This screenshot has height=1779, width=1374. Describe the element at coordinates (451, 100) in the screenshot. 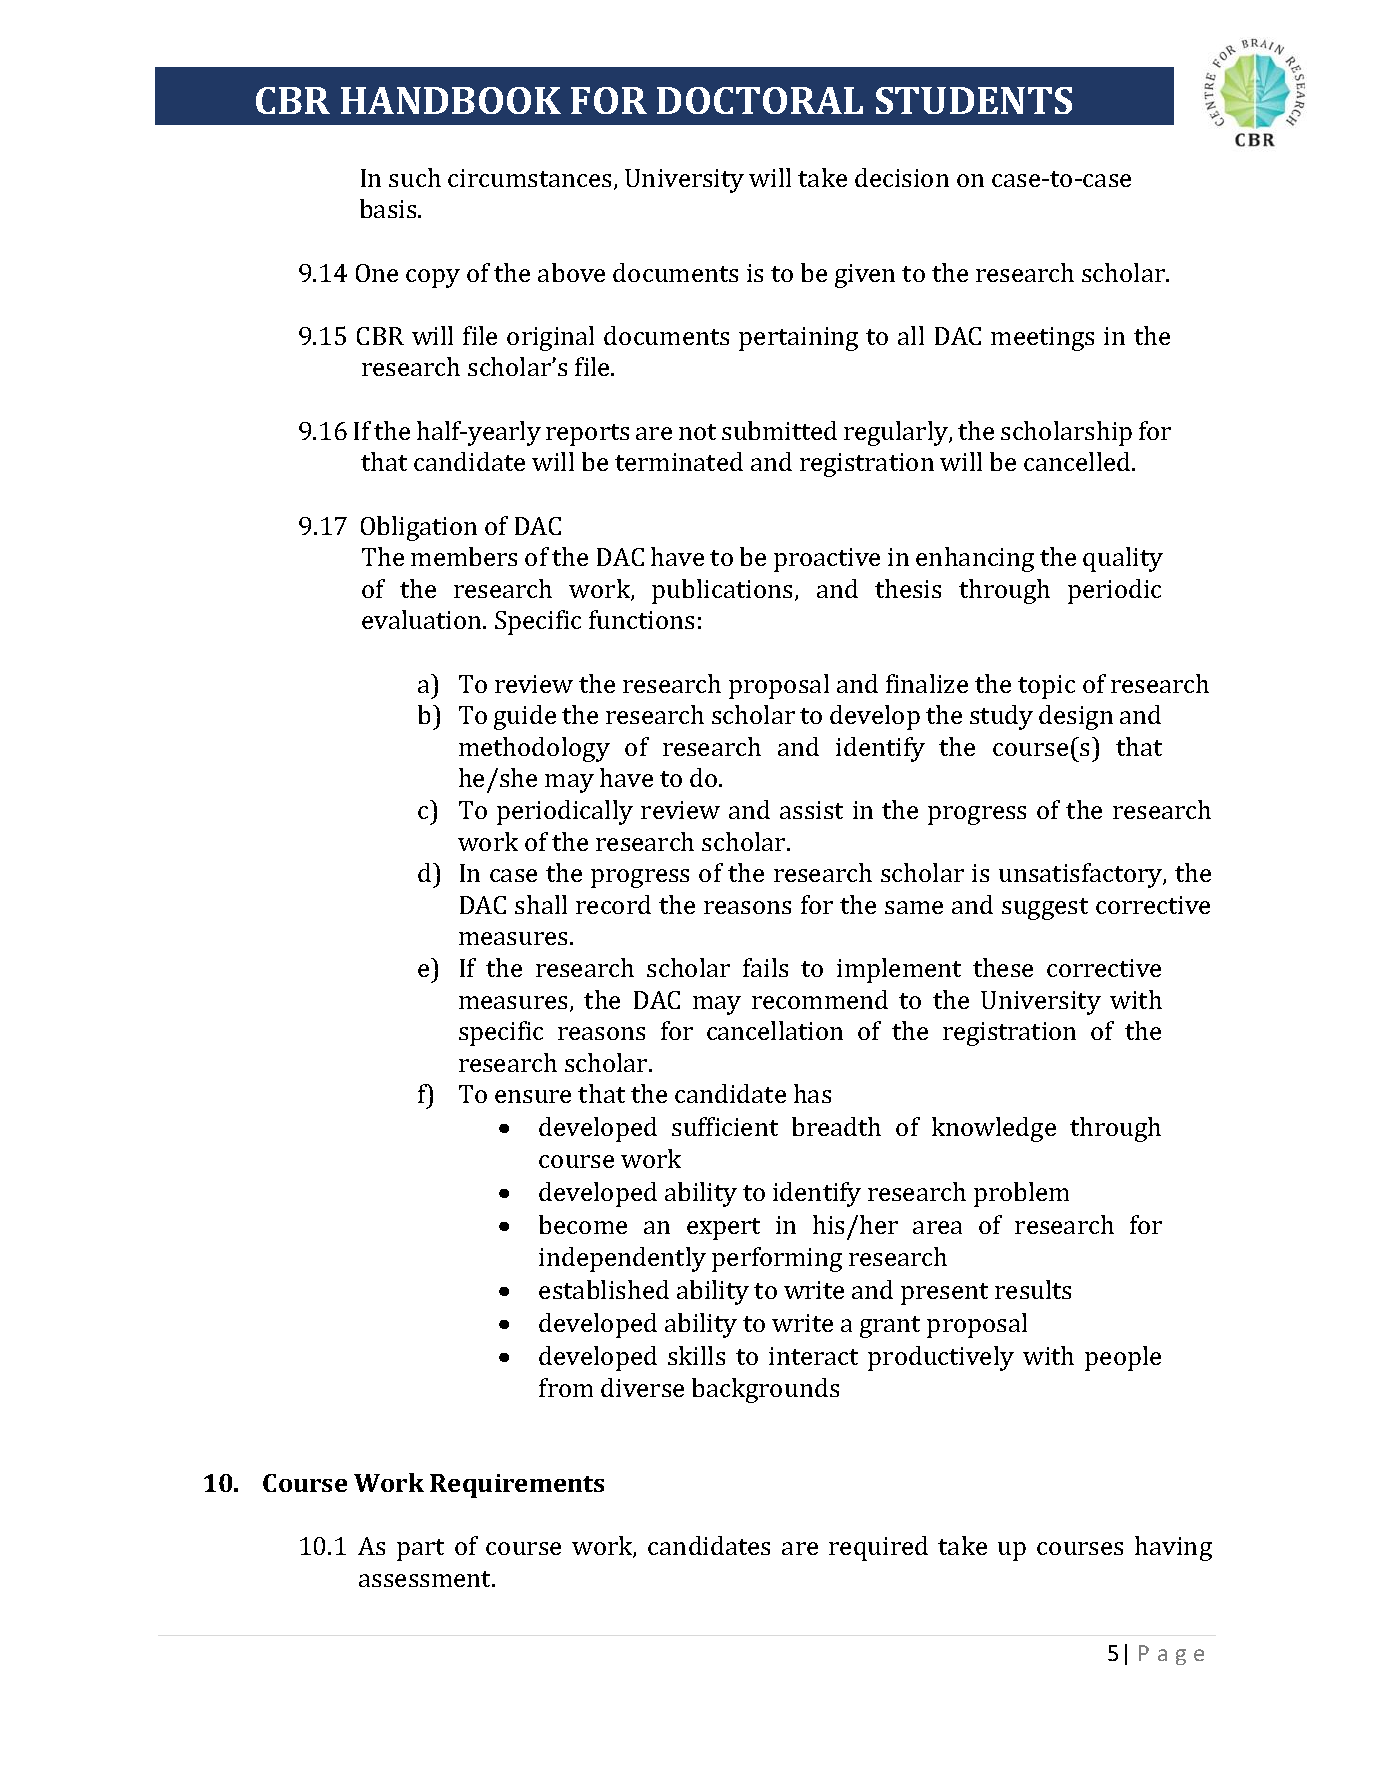

I see `HANDBOOK` at that location.
